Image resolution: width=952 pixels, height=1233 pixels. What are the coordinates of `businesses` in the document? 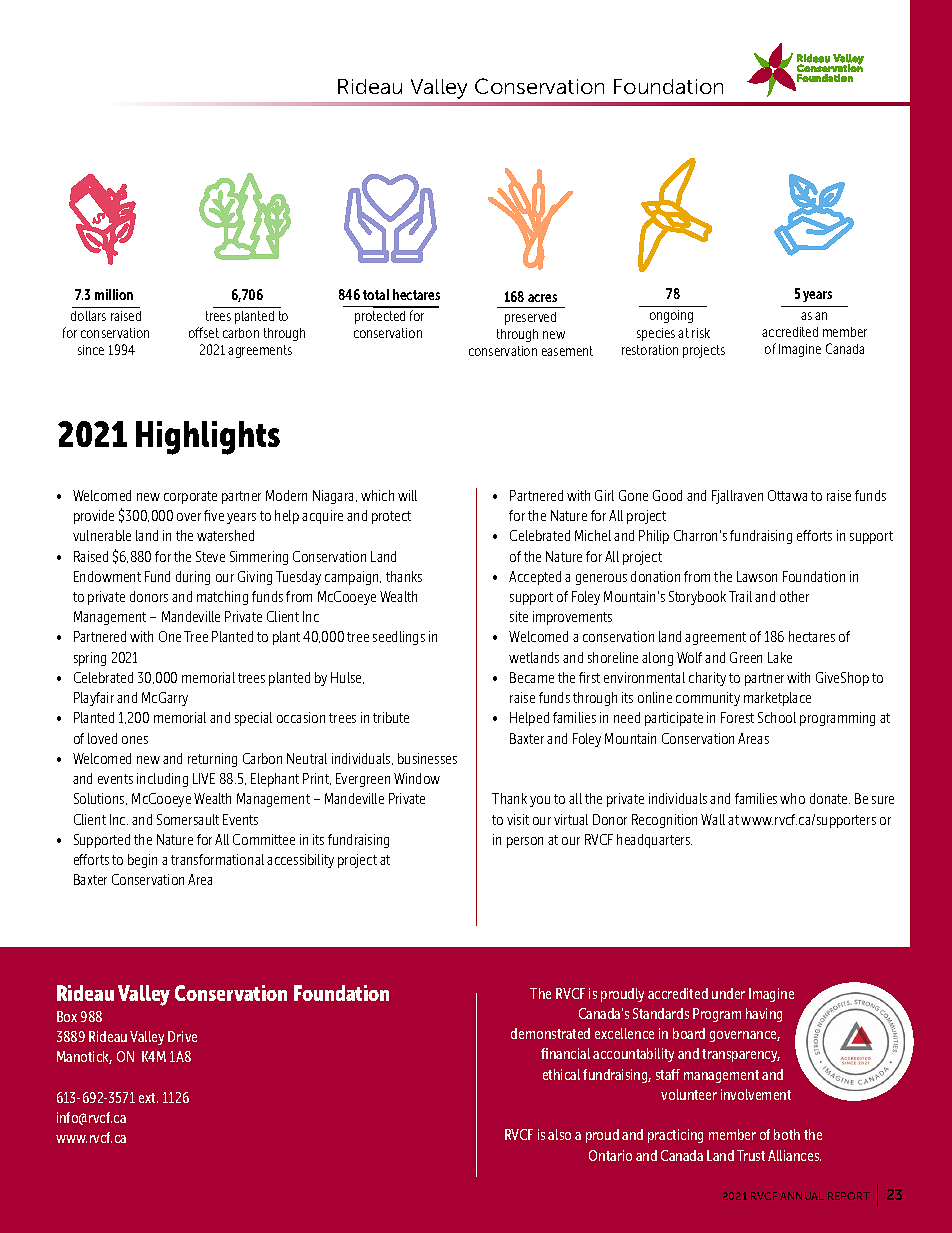 It's located at (427, 758).
